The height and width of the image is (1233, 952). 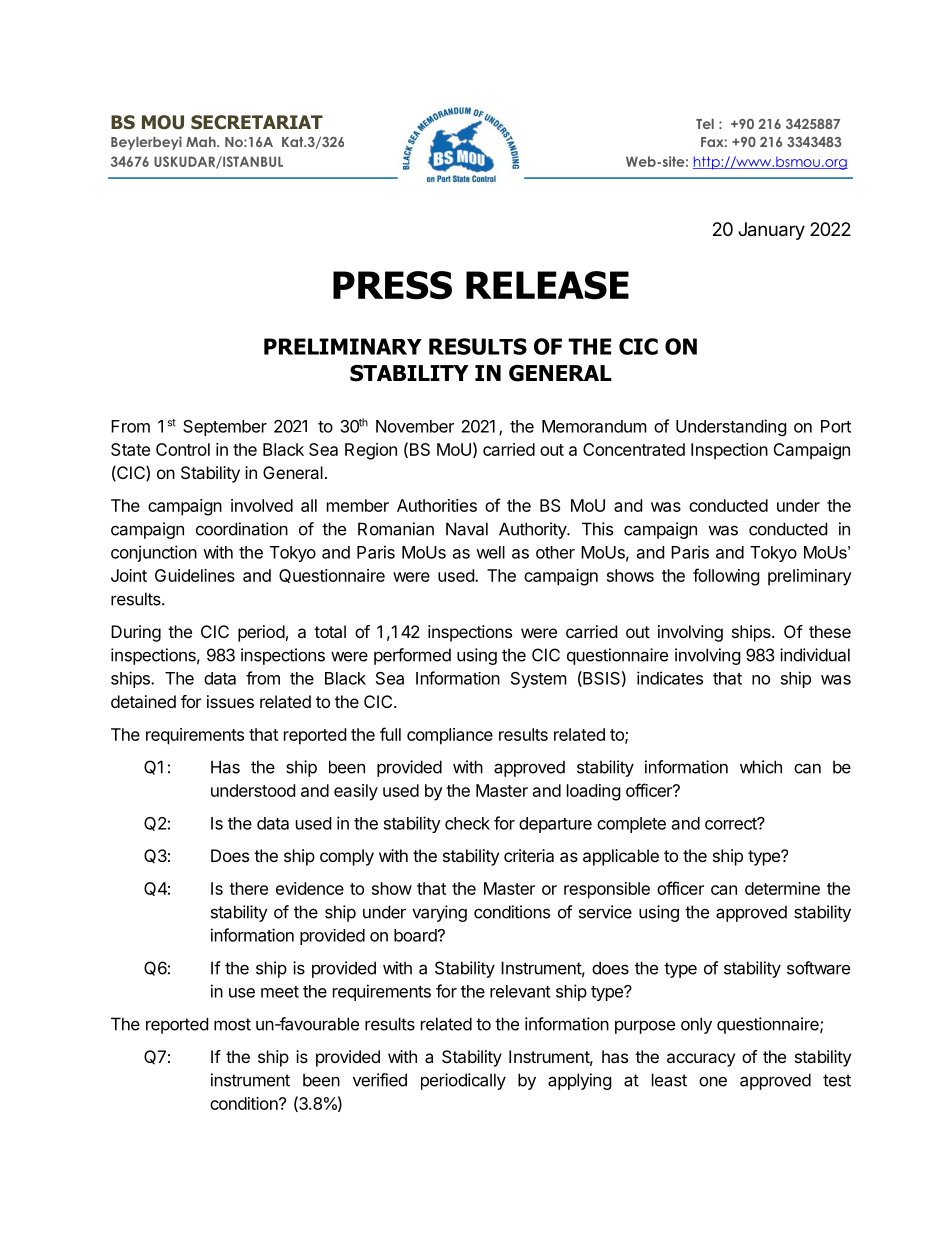 What do you see at coordinates (705, 123) in the image?
I see `Tel` at bounding box center [705, 123].
